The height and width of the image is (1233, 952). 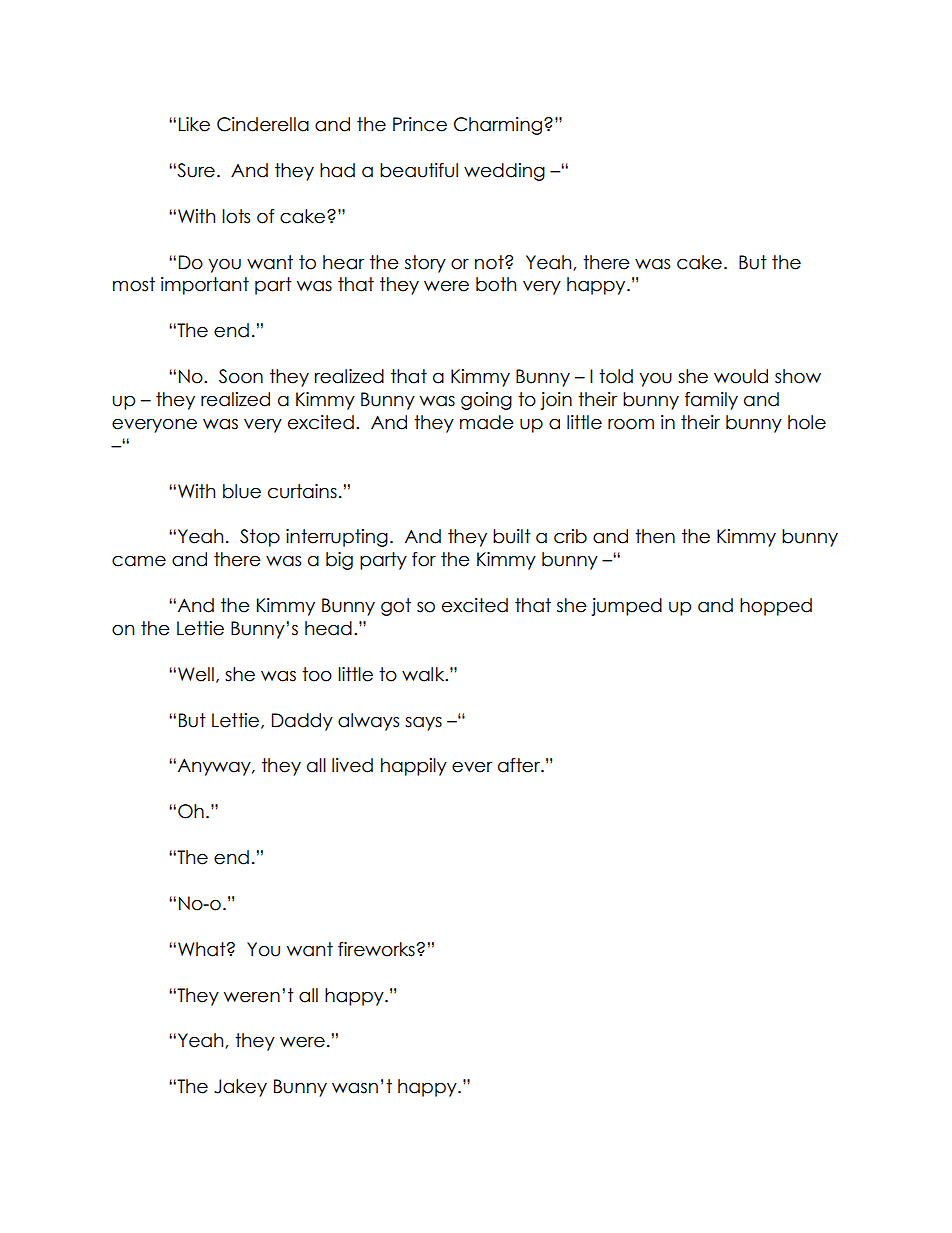 I want to click on happily, so click(x=414, y=767).
